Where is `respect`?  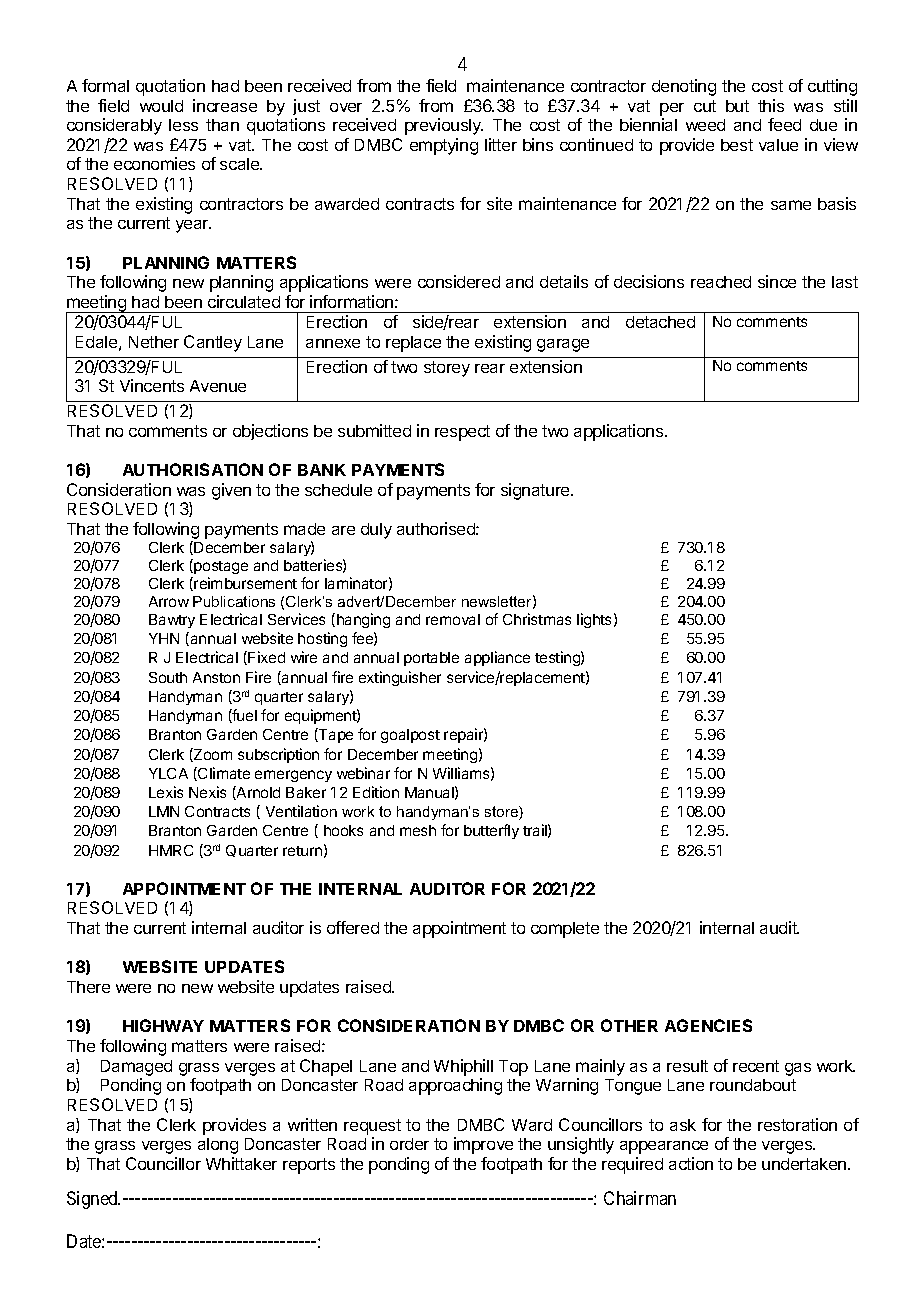
respect is located at coordinates (462, 433).
